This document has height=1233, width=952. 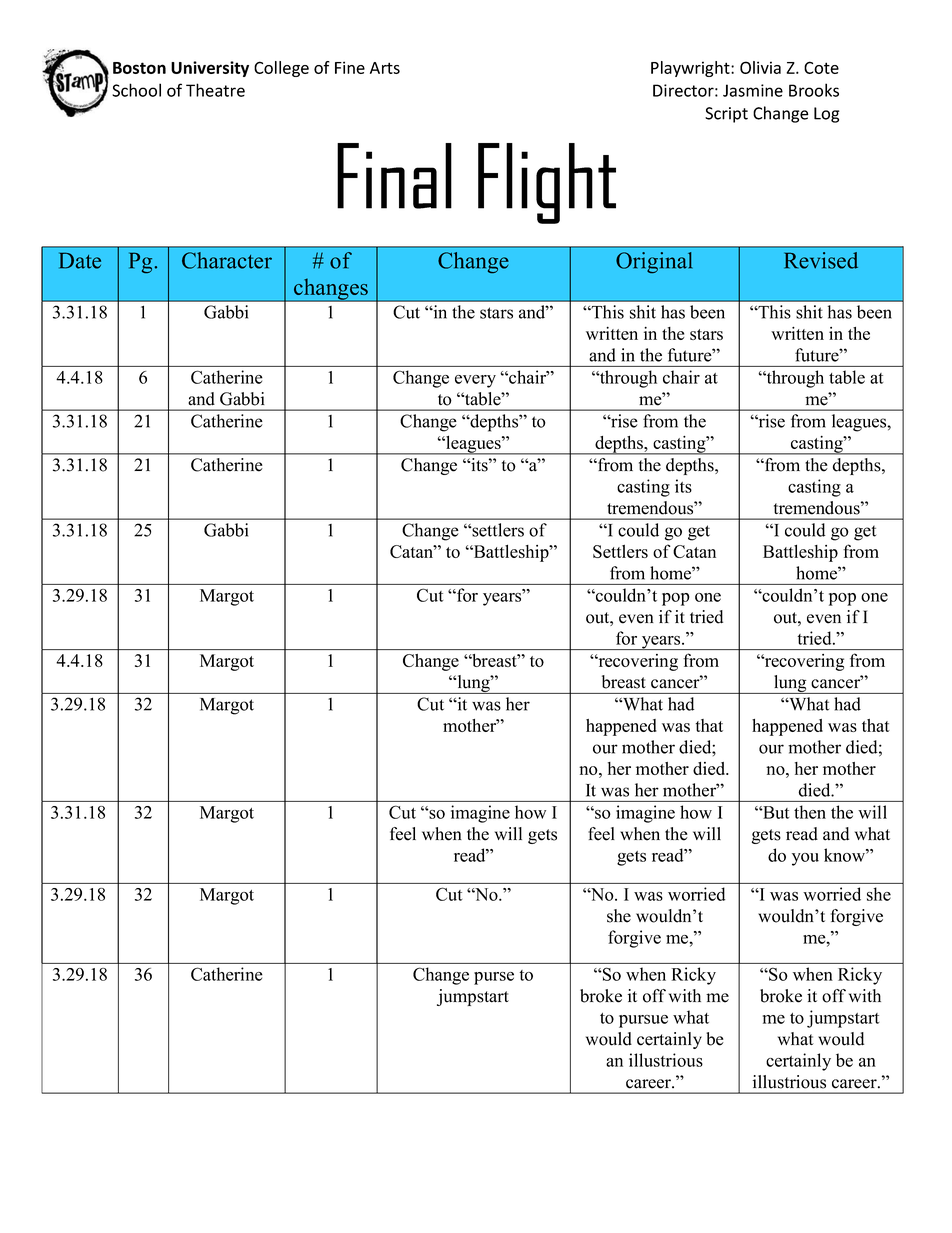 What do you see at coordinates (385, 68) in the document?
I see `Arts` at bounding box center [385, 68].
